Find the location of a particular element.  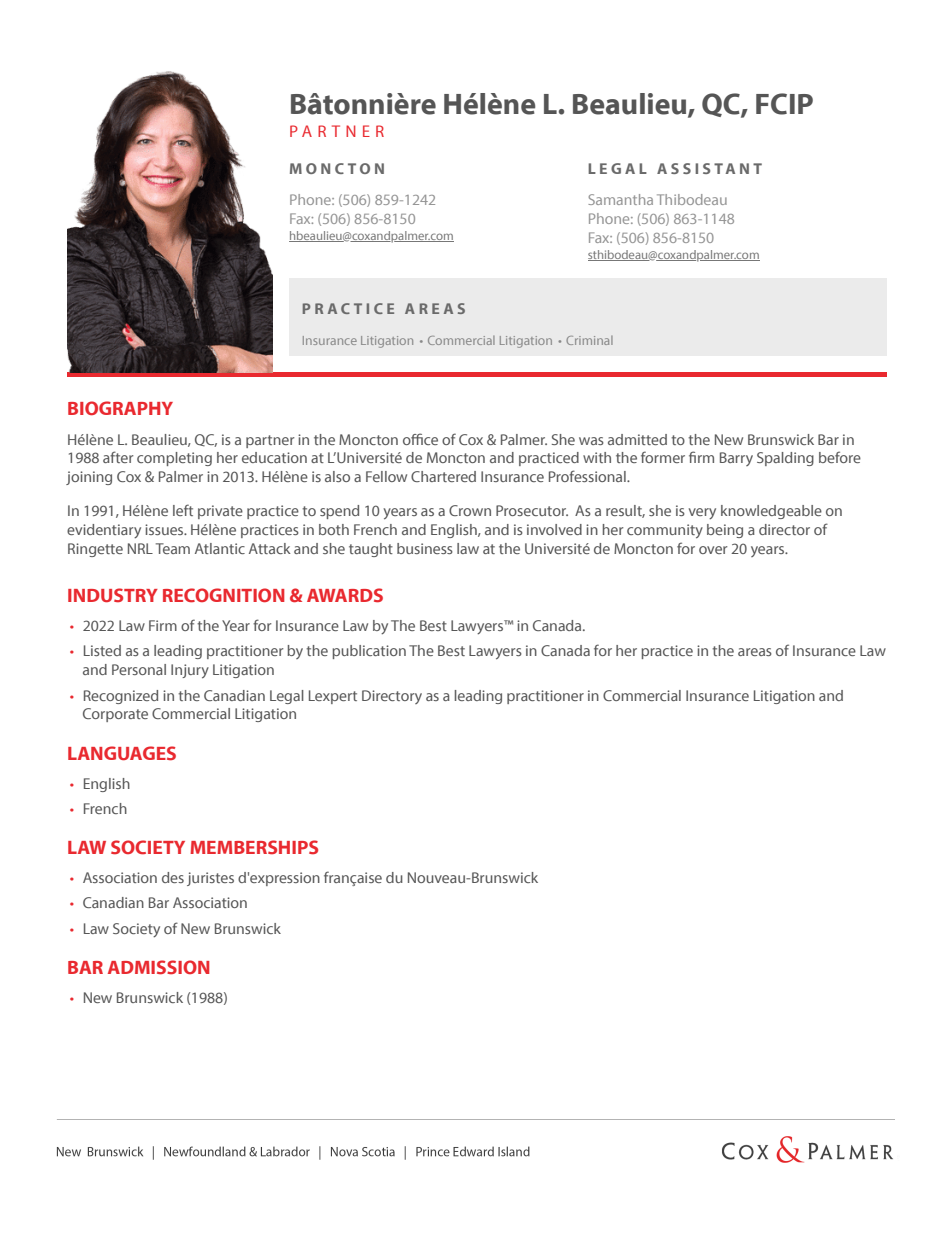

RECOGNITION is located at coordinates (223, 595).
